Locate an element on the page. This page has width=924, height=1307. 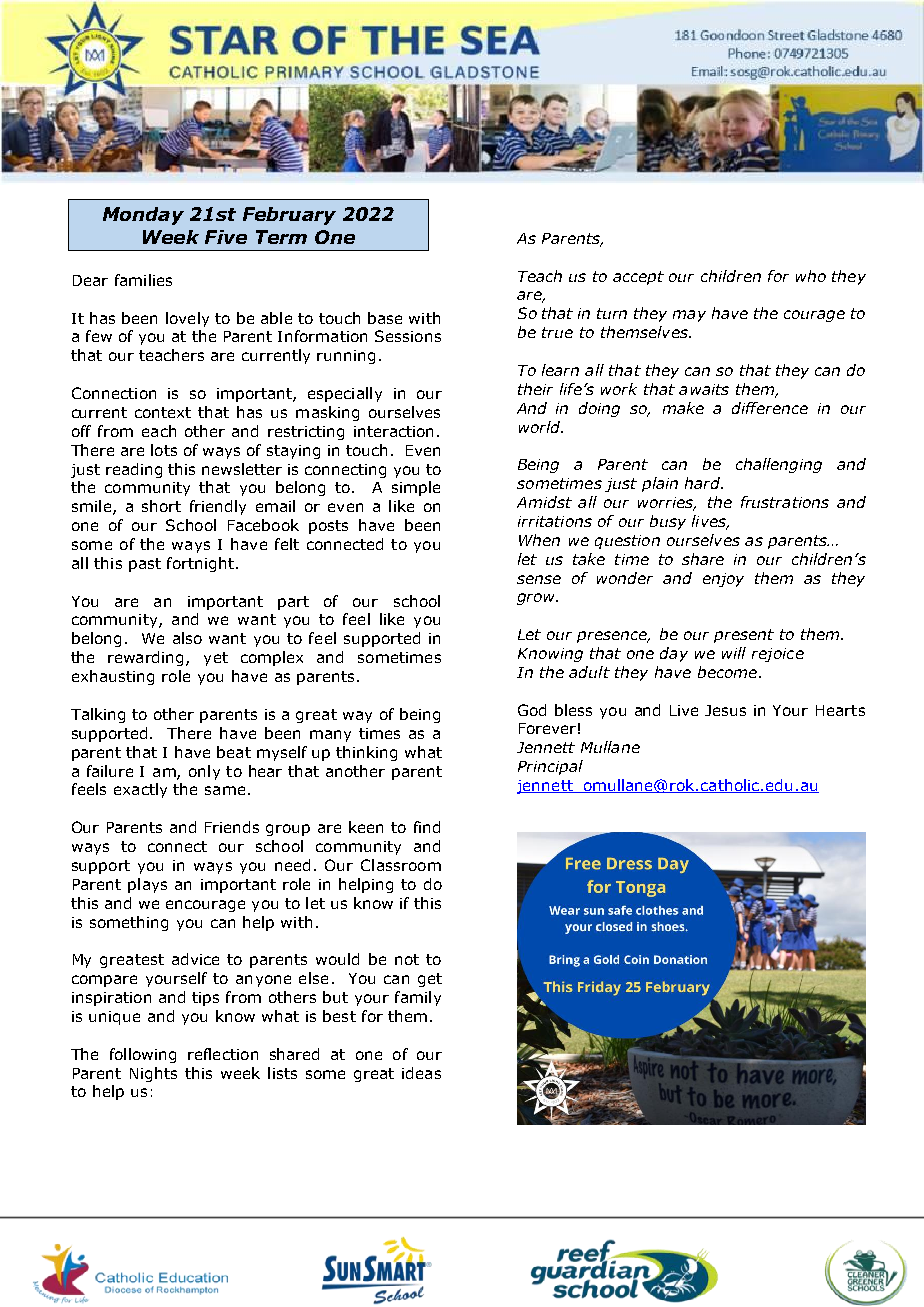
Monday is located at coordinates (143, 216).
